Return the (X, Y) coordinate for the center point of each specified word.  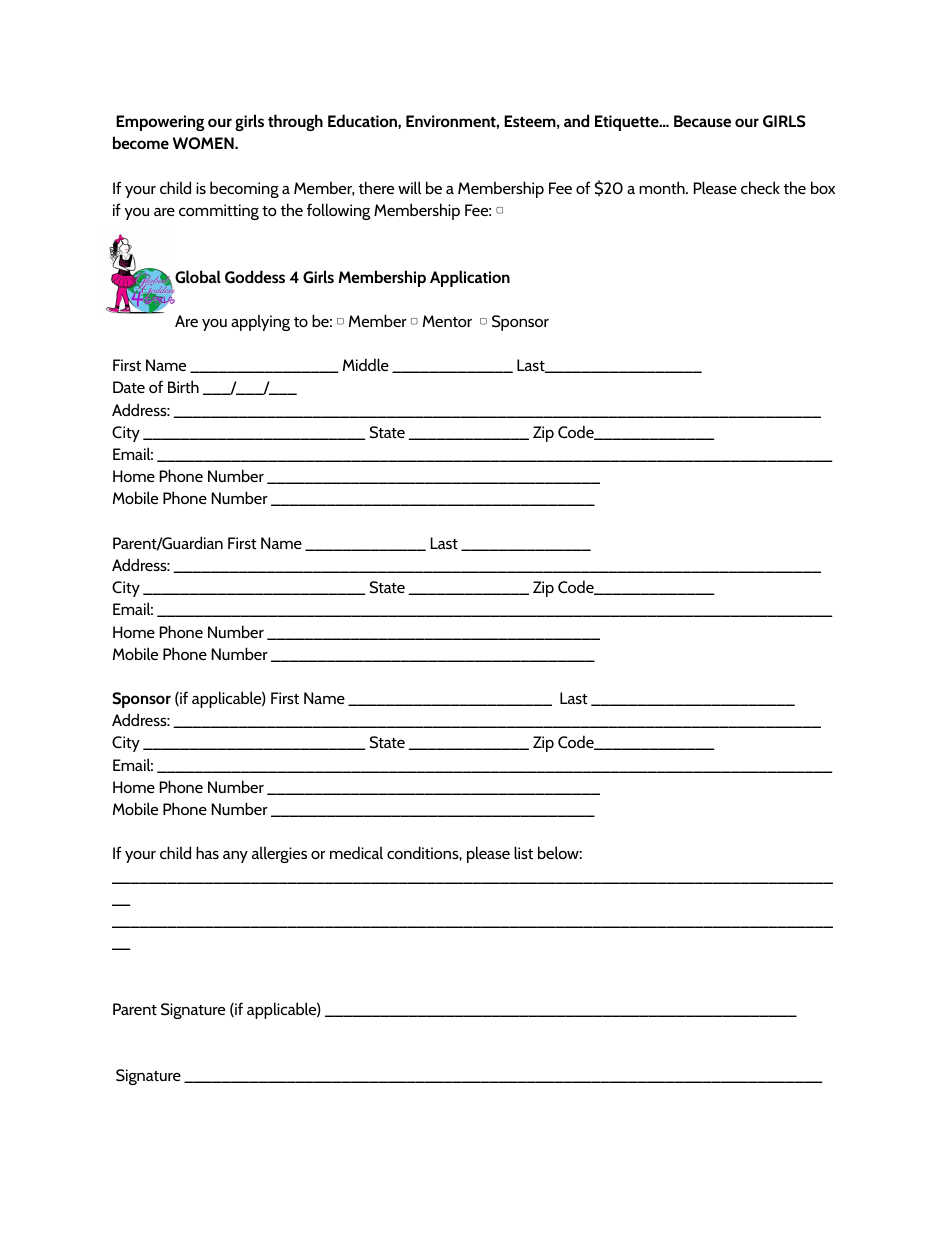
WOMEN (204, 143)
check (760, 187)
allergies (279, 854)
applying (260, 322)
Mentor (447, 321)
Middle (366, 364)
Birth (183, 386)
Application (470, 278)
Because (702, 121)
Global (198, 277)
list (523, 852)
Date (129, 387)
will (409, 187)
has (207, 852)
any (235, 857)
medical (356, 852)
